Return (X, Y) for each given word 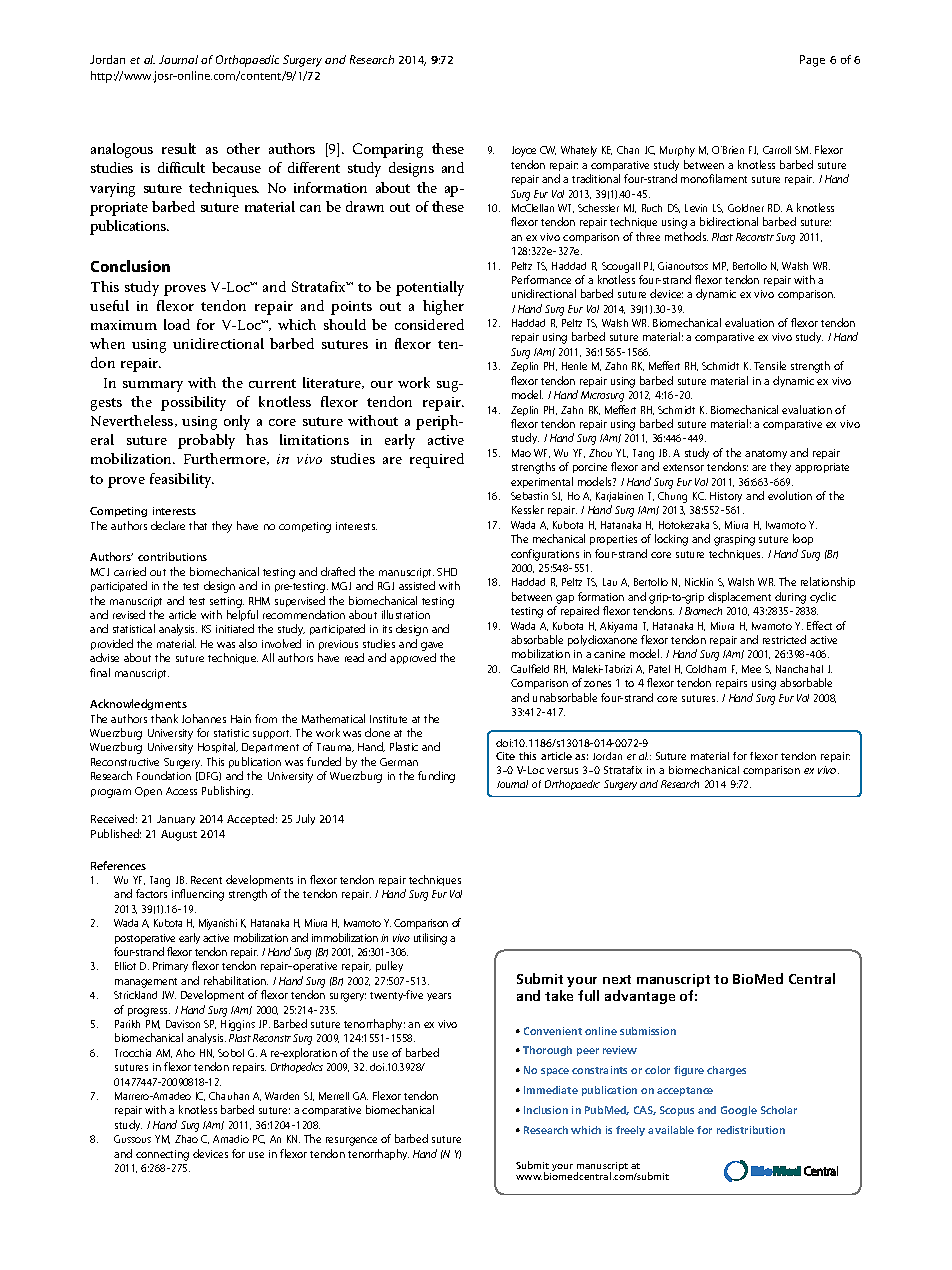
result (179, 148)
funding (436, 777)
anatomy (766, 454)
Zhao (186, 1139)
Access (181, 791)
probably (206, 441)
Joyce (524, 151)
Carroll (777, 150)
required (437, 460)
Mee (751, 669)
